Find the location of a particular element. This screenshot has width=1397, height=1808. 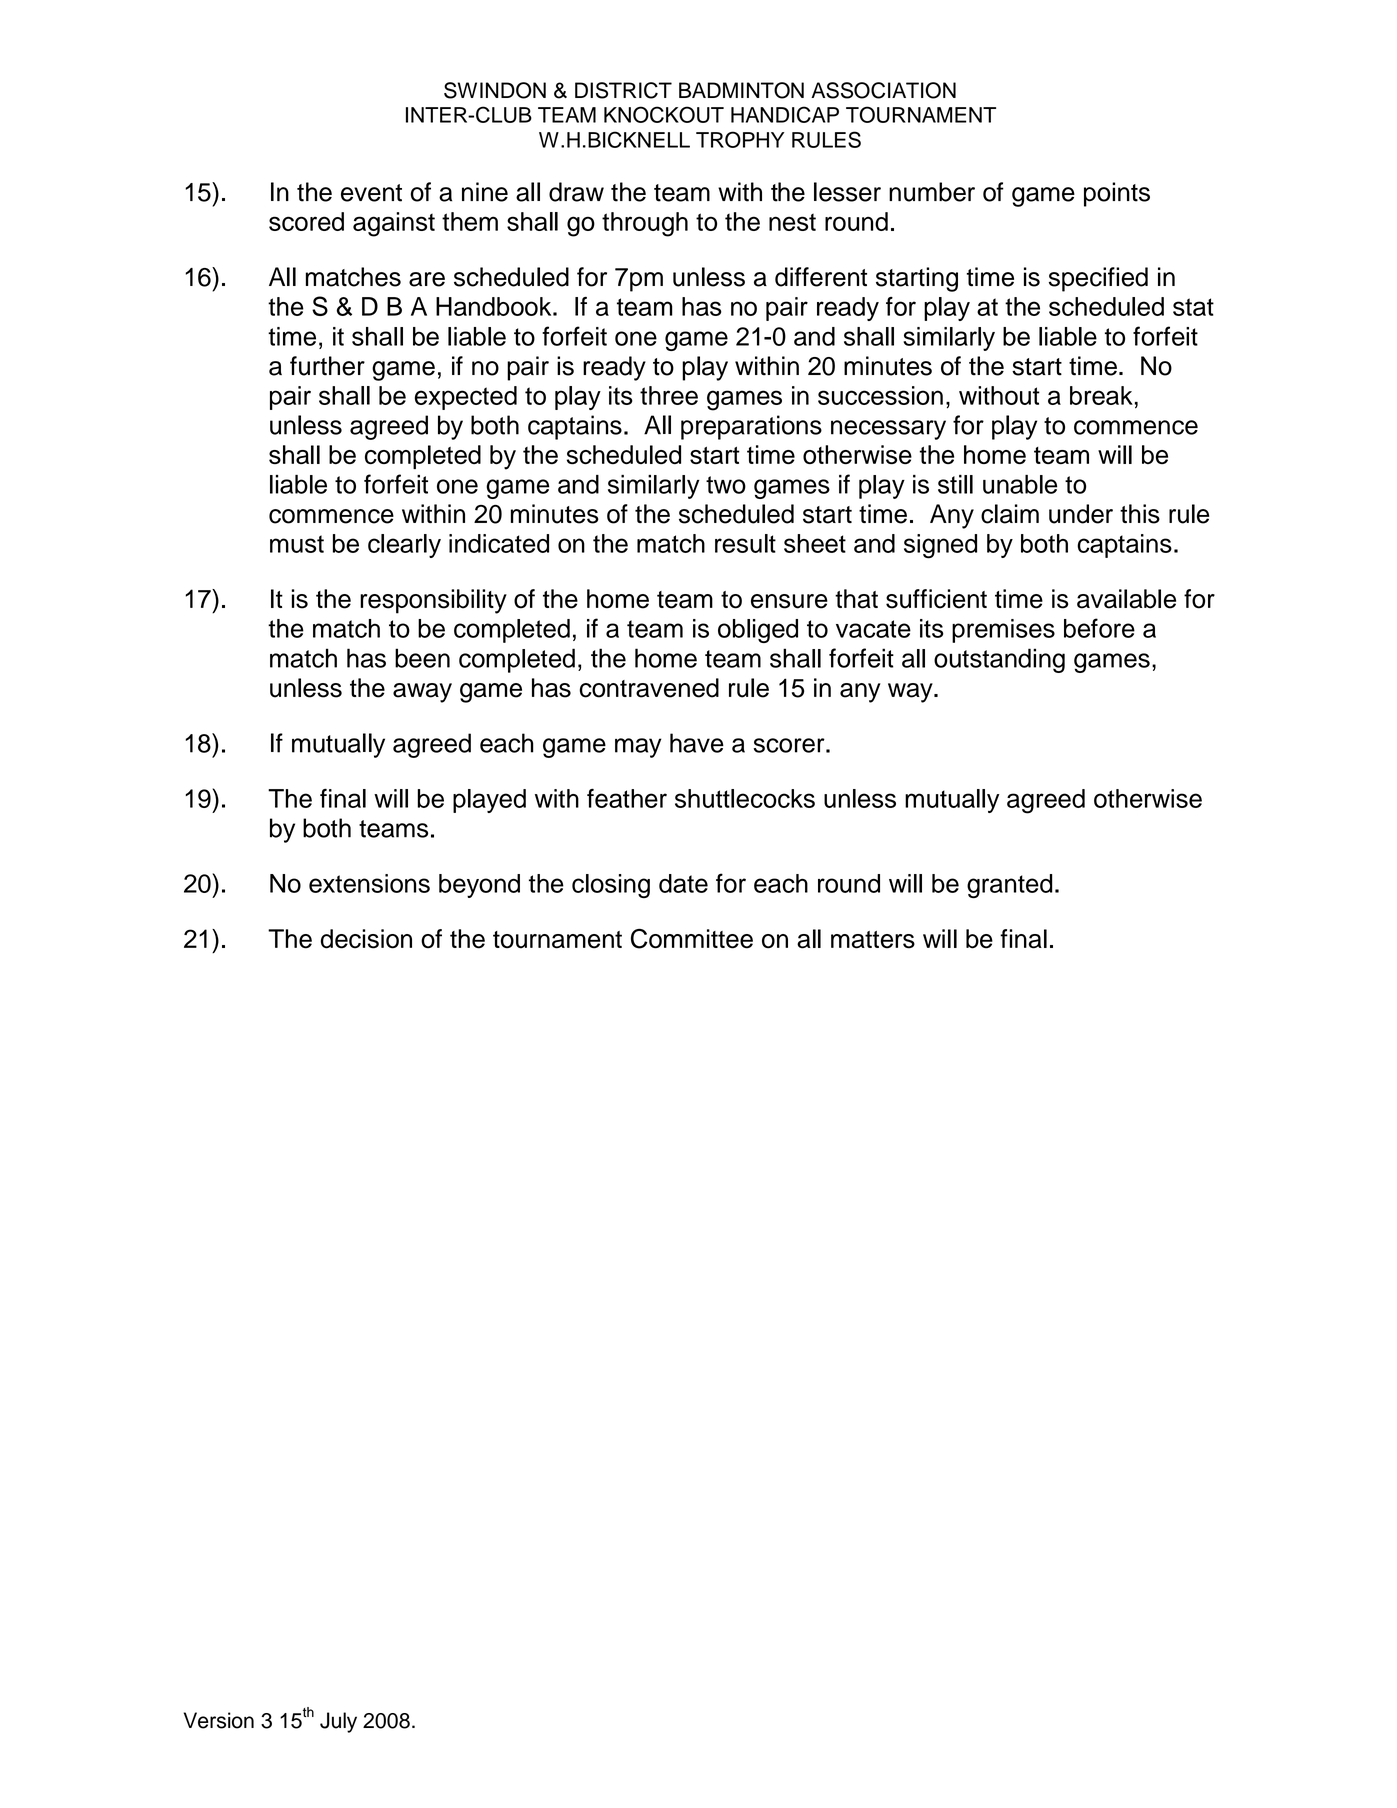

been is located at coordinates (422, 658).
